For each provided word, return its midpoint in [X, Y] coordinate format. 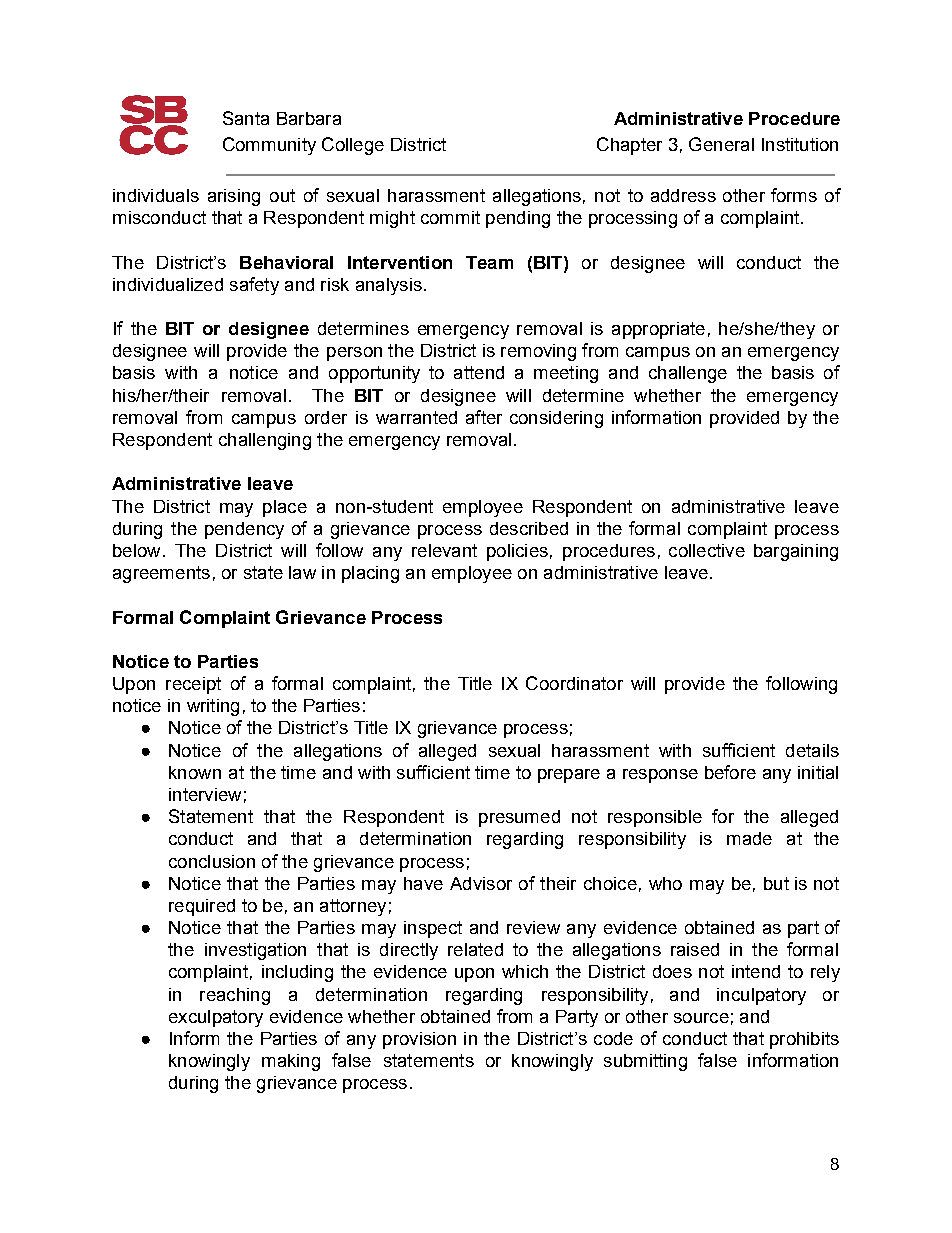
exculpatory [216, 1018]
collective [707, 550]
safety [254, 286]
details [812, 750]
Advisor [481, 883]
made [749, 838]
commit [450, 217]
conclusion [212, 861]
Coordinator [574, 683]
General [721, 144]
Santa [246, 118]
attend [479, 372]
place [285, 508]
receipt [193, 685]
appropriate [658, 330]
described [529, 528]
